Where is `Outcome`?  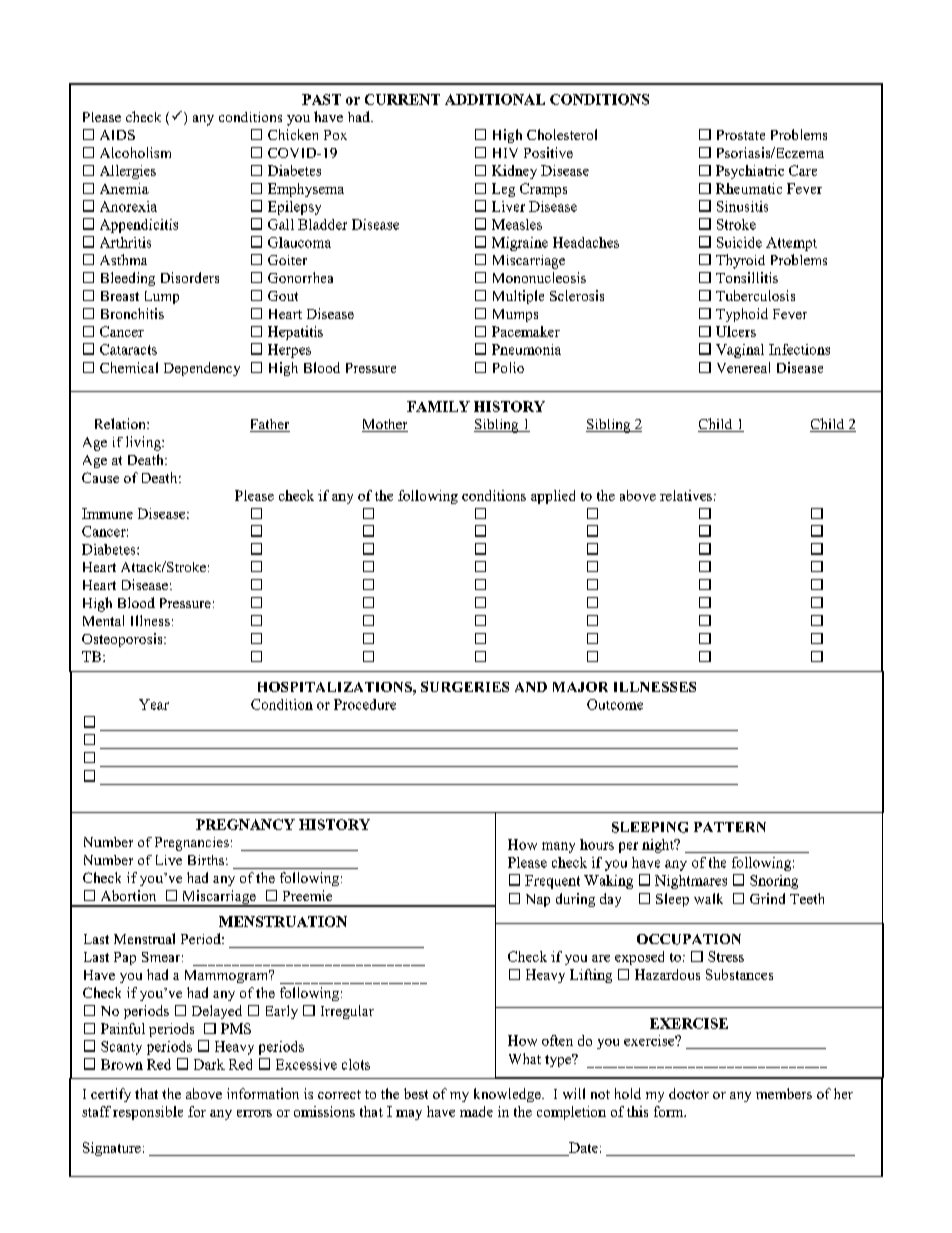
Outcome is located at coordinates (615, 704).
